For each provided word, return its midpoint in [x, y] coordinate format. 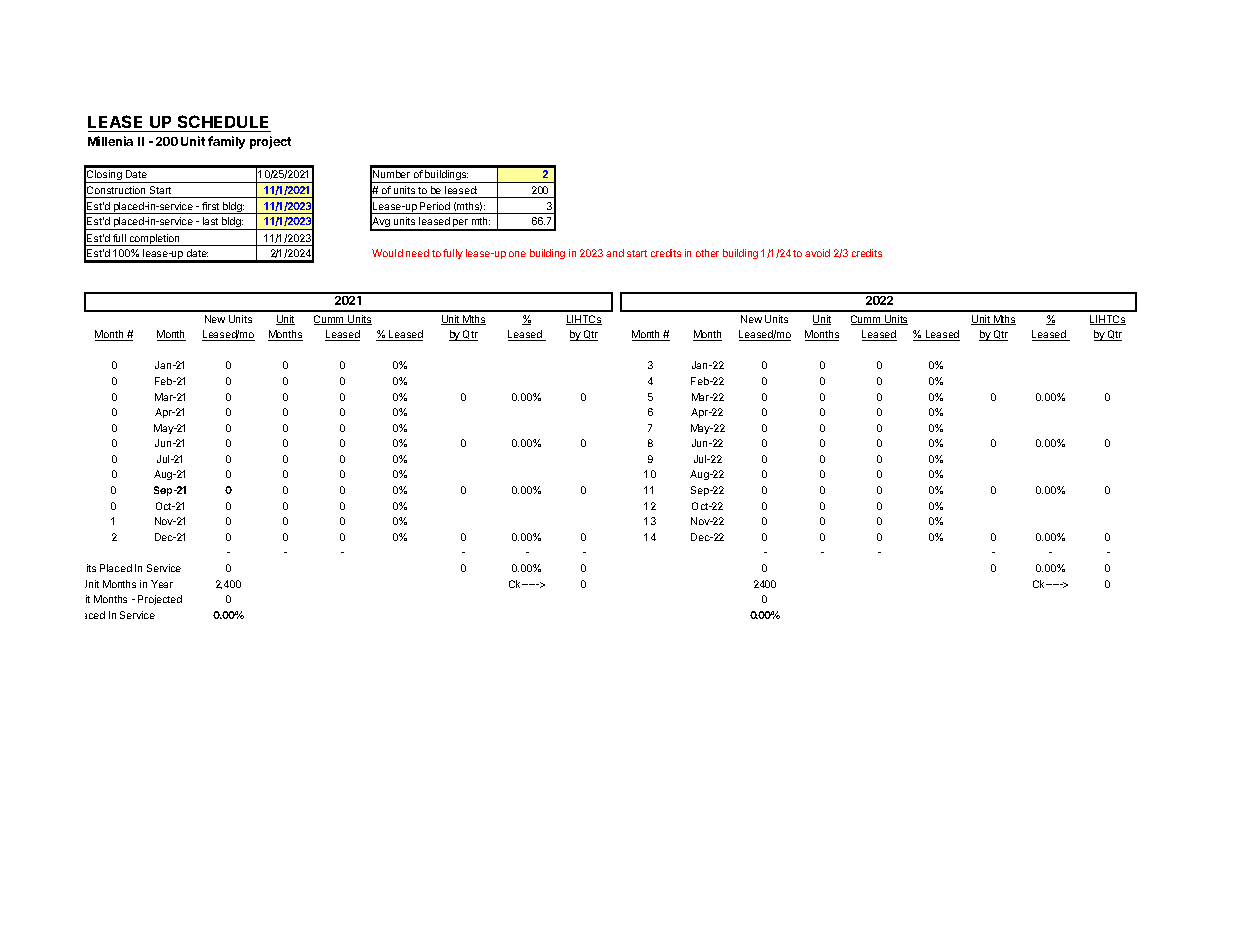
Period [435, 206]
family [226, 142]
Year [162, 584]
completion [154, 240]
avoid [817, 253]
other [707, 253]
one [517, 254]
